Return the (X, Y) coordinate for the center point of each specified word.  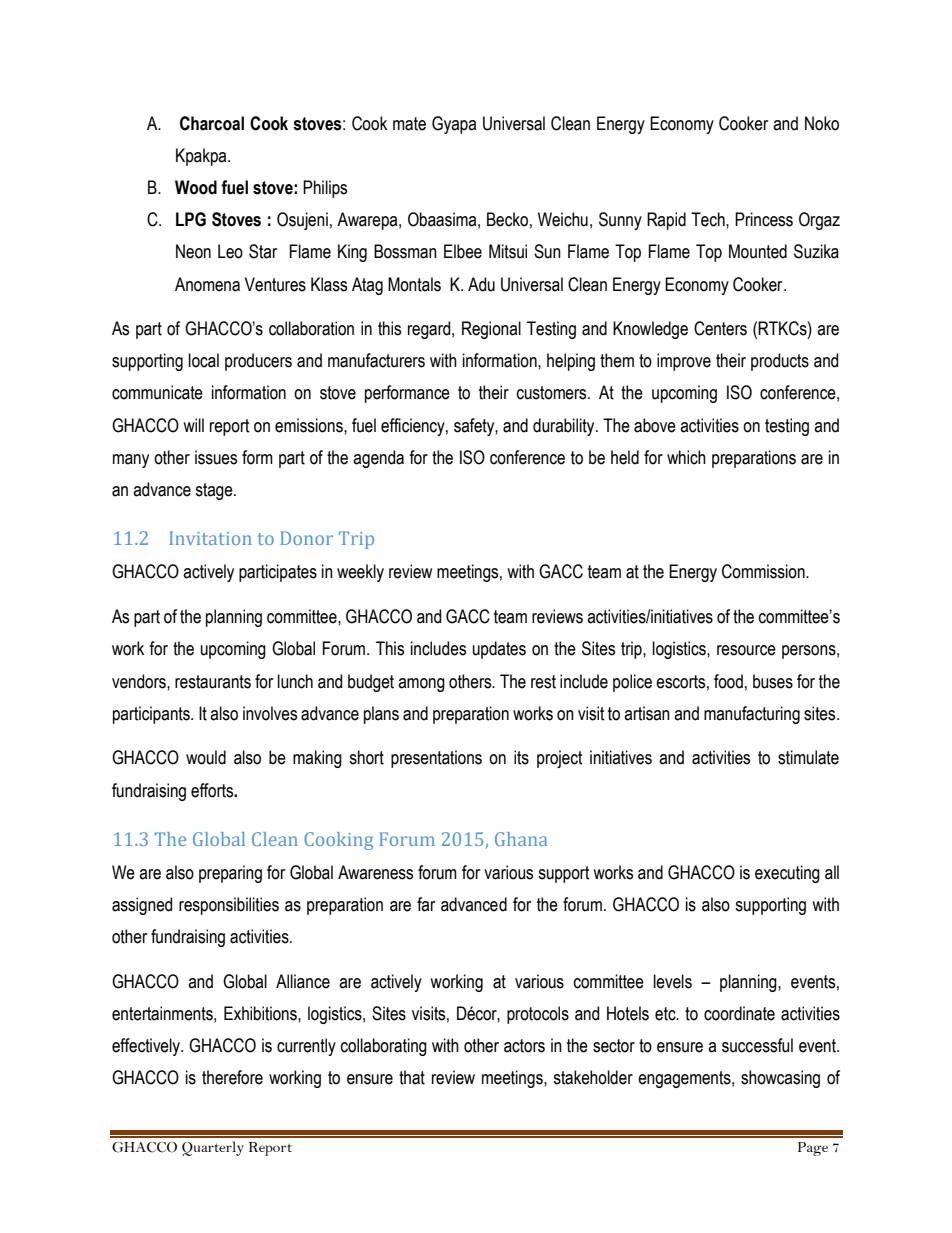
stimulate (808, 757)
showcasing (780, 1079)
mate (409, 124)
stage (215, 491)
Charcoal (212, 123)
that (412, 1077)
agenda (378, 459)
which (686, 457)
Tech (709, 219)
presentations (436, 759)
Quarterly (213, 1148)
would (206, 757)
